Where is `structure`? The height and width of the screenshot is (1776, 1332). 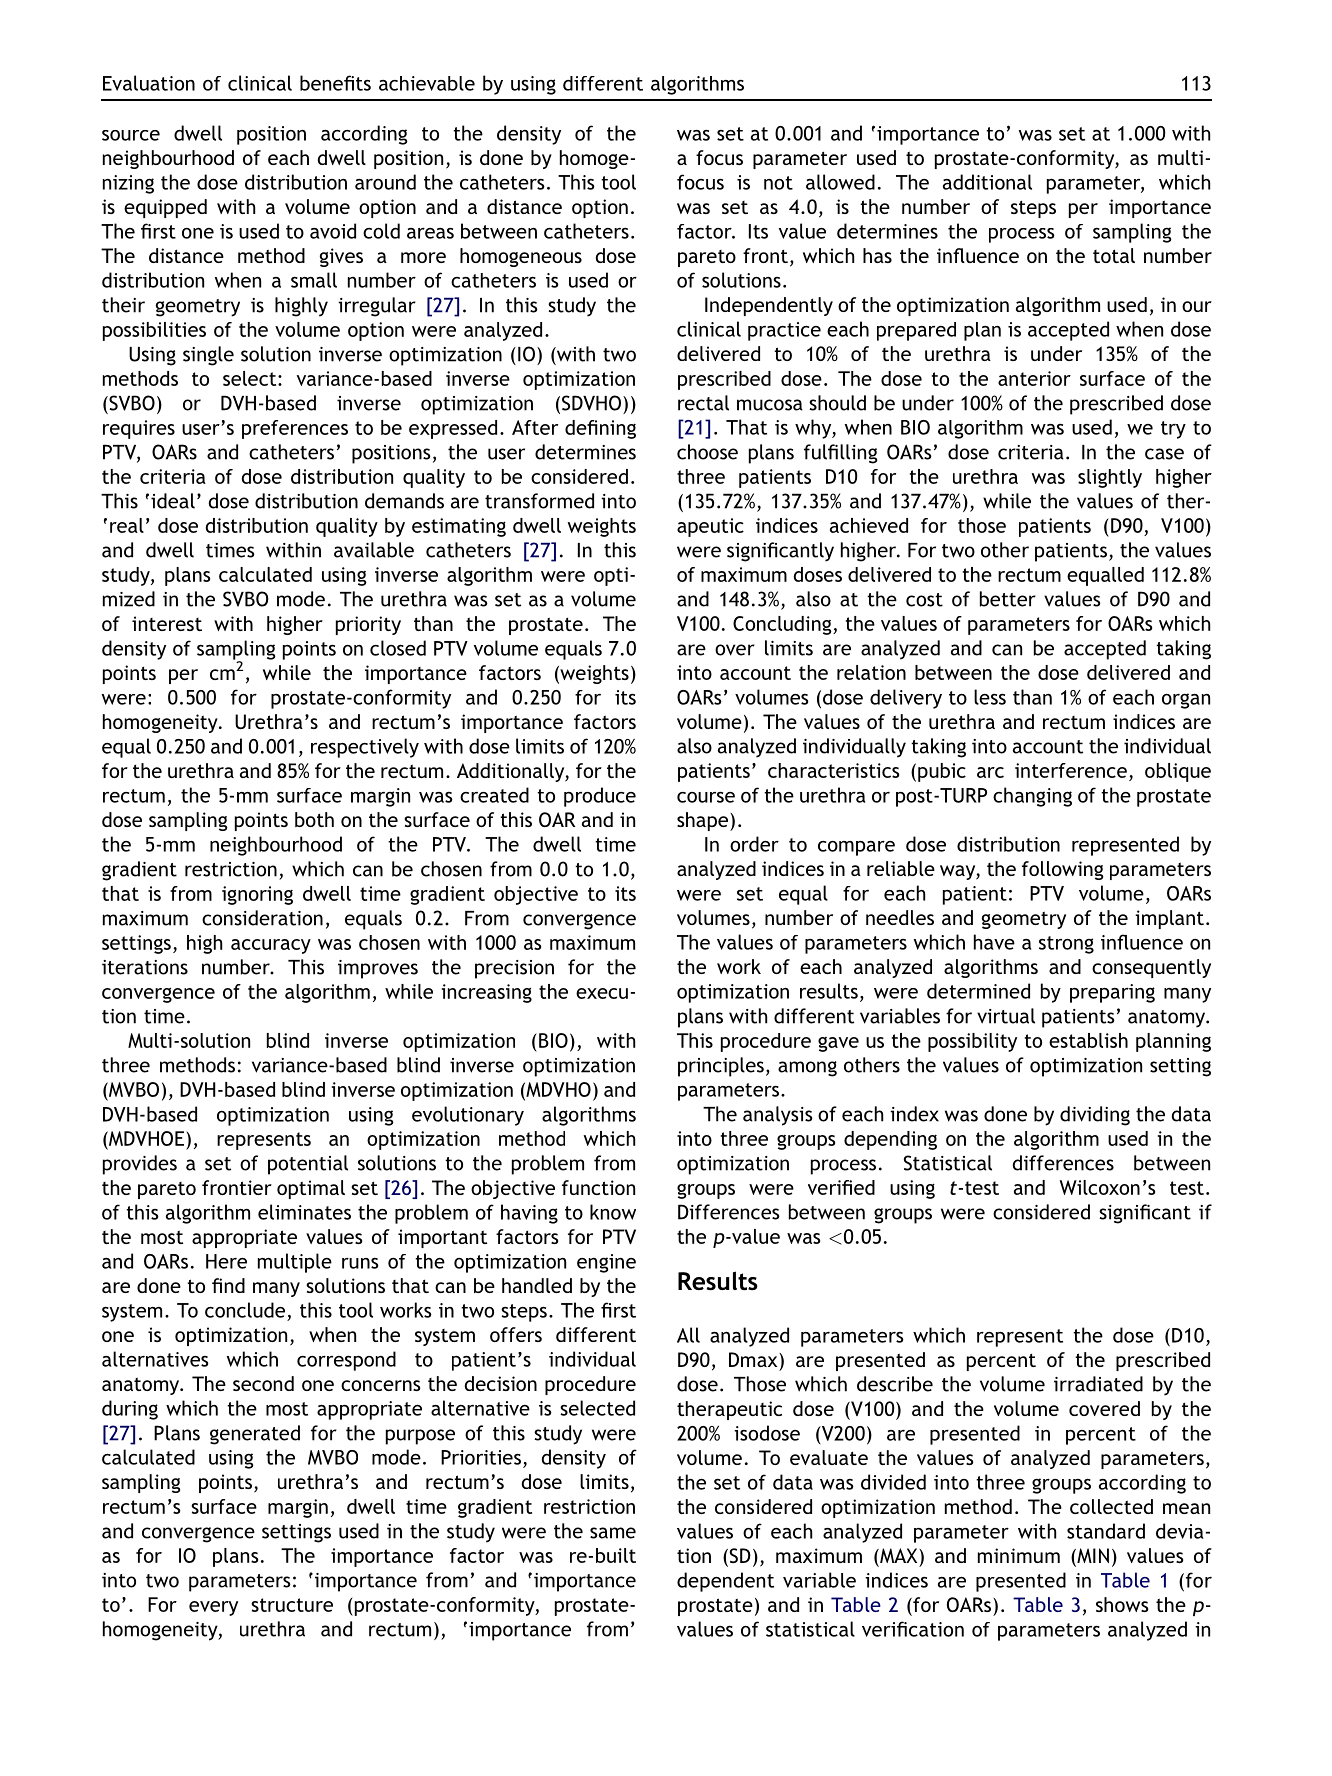 structure is located at coordinates (292, 1605).
